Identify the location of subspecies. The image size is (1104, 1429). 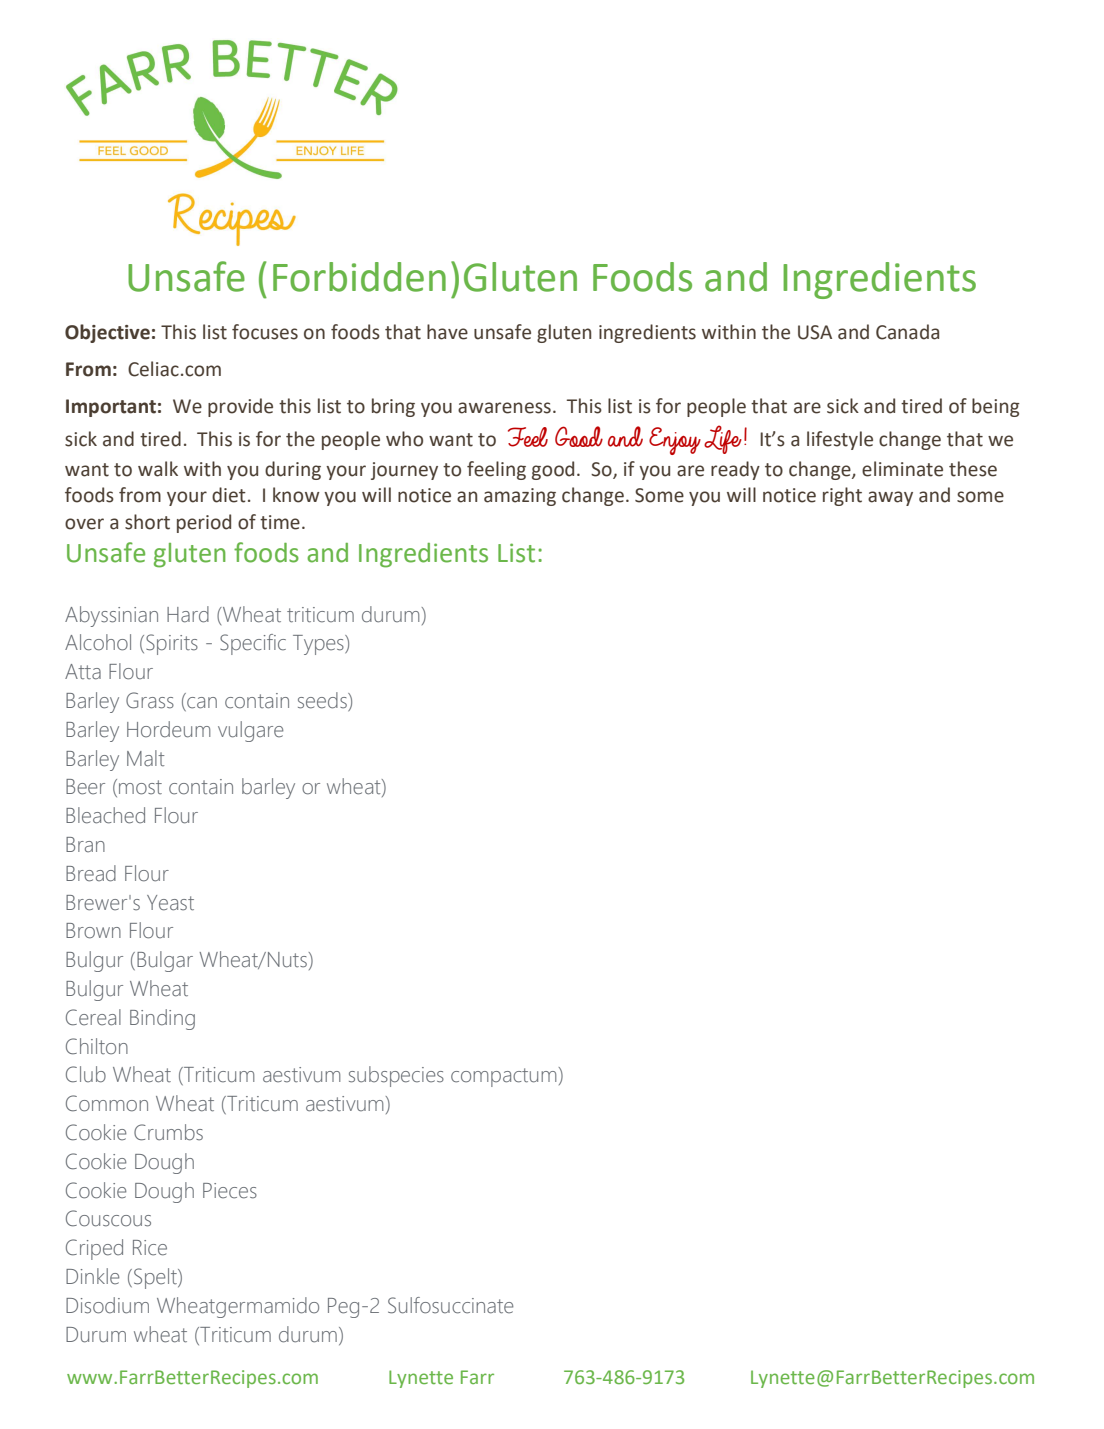
(396, 1076).
